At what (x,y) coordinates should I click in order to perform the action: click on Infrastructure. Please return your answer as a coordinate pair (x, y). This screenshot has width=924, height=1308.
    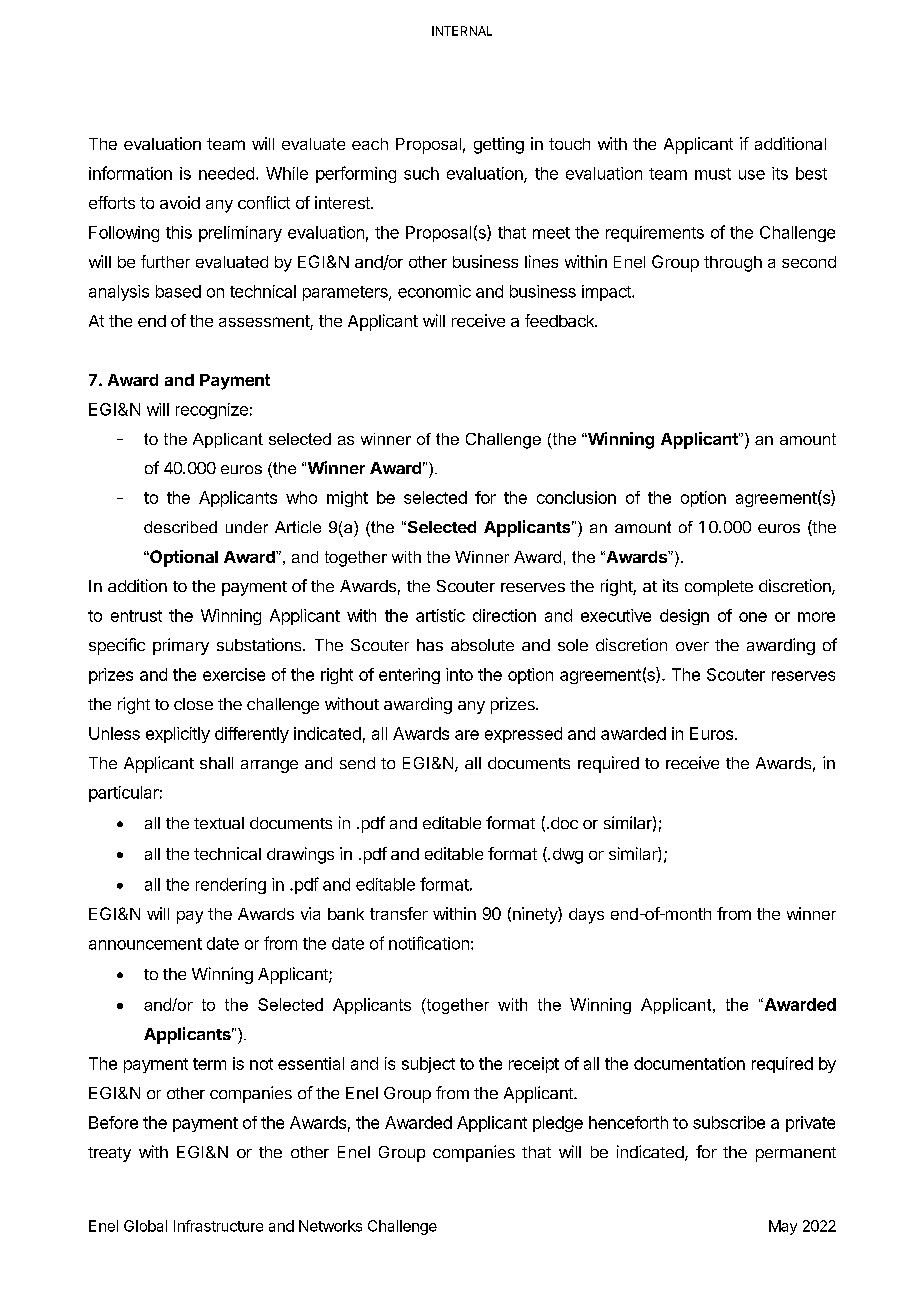
    Looking at the image, I should click on (218, 1226).
